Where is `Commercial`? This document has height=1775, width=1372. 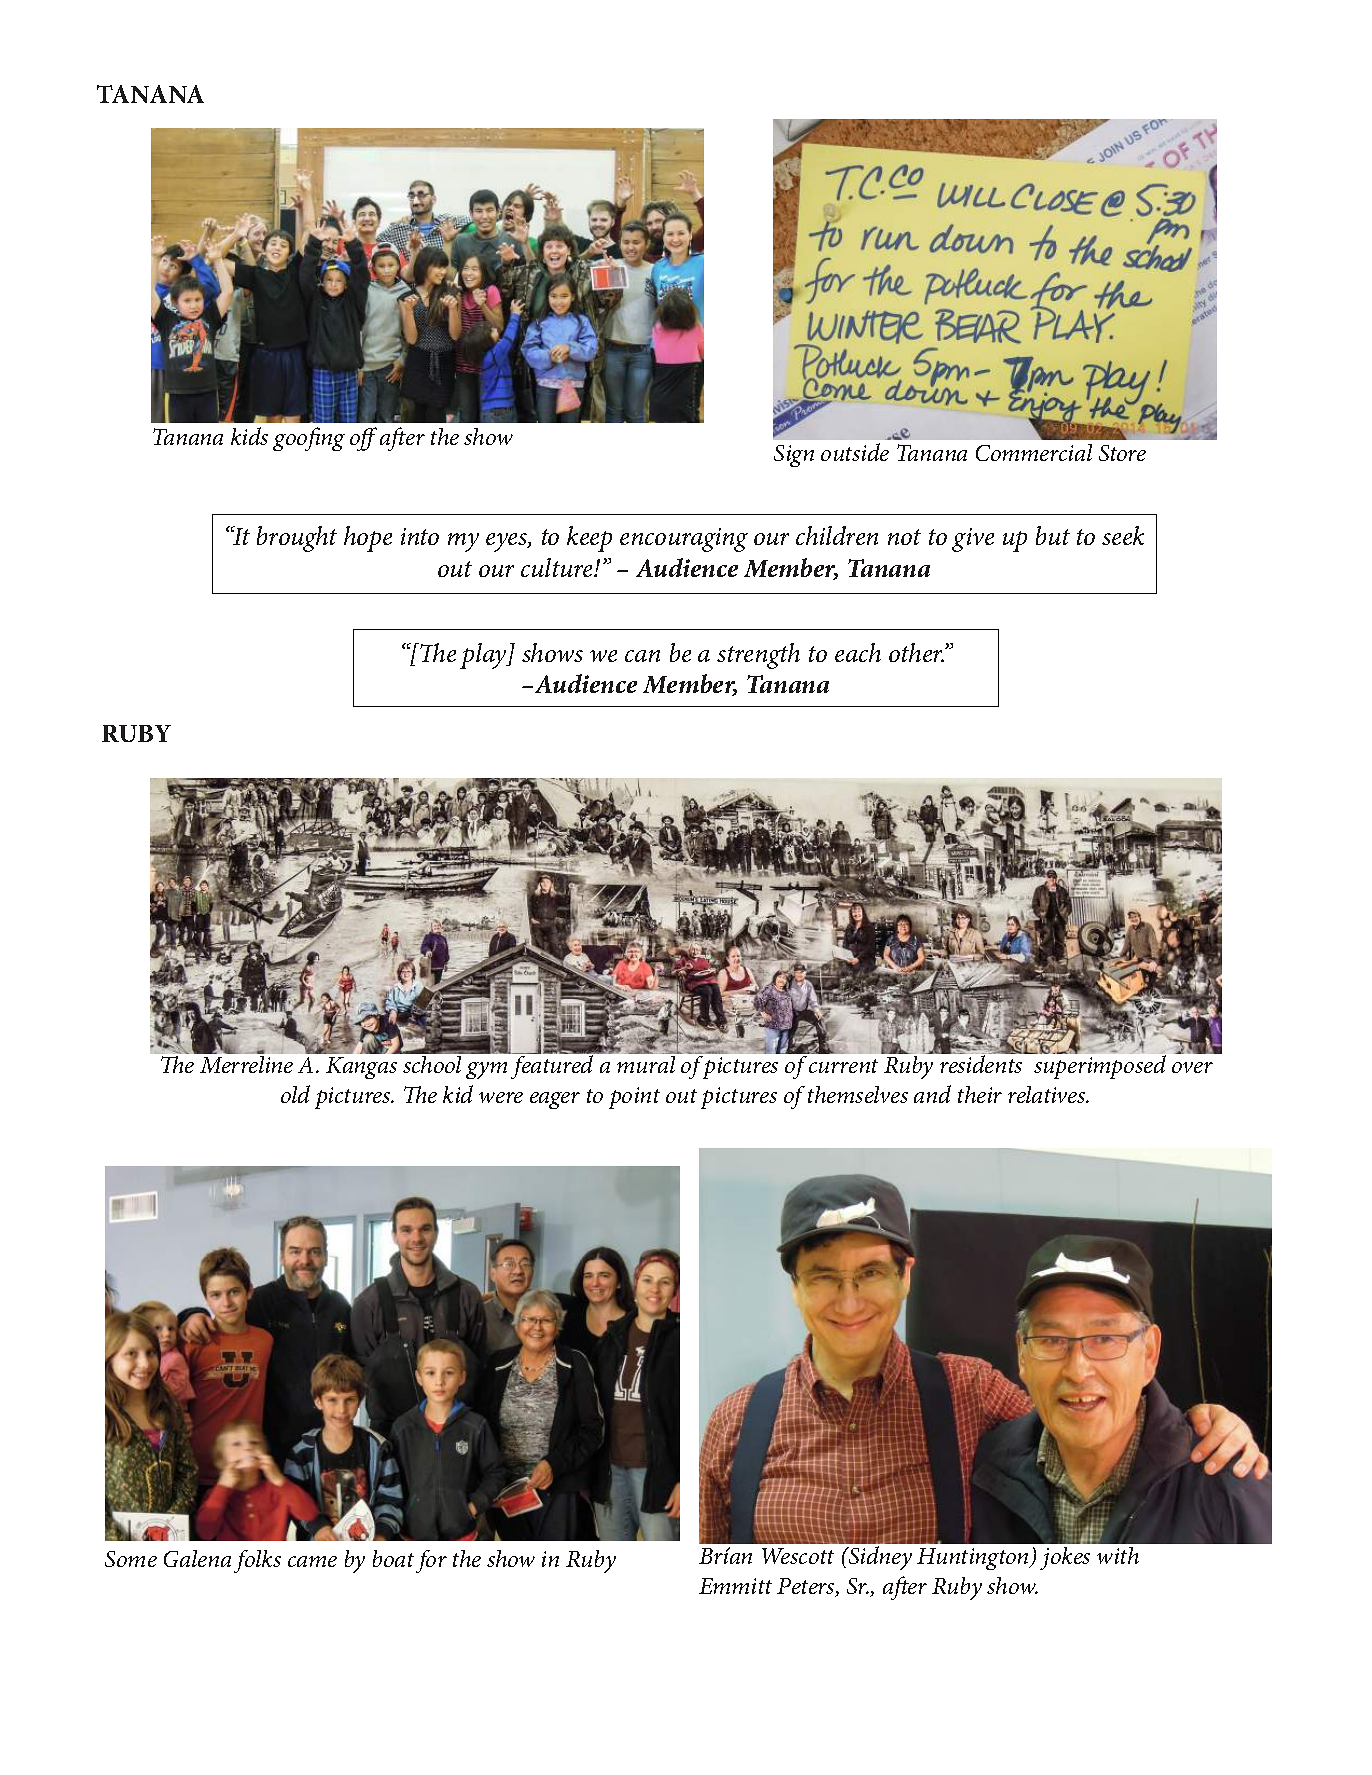 Commercial is located at coordinates (1034, 452).
